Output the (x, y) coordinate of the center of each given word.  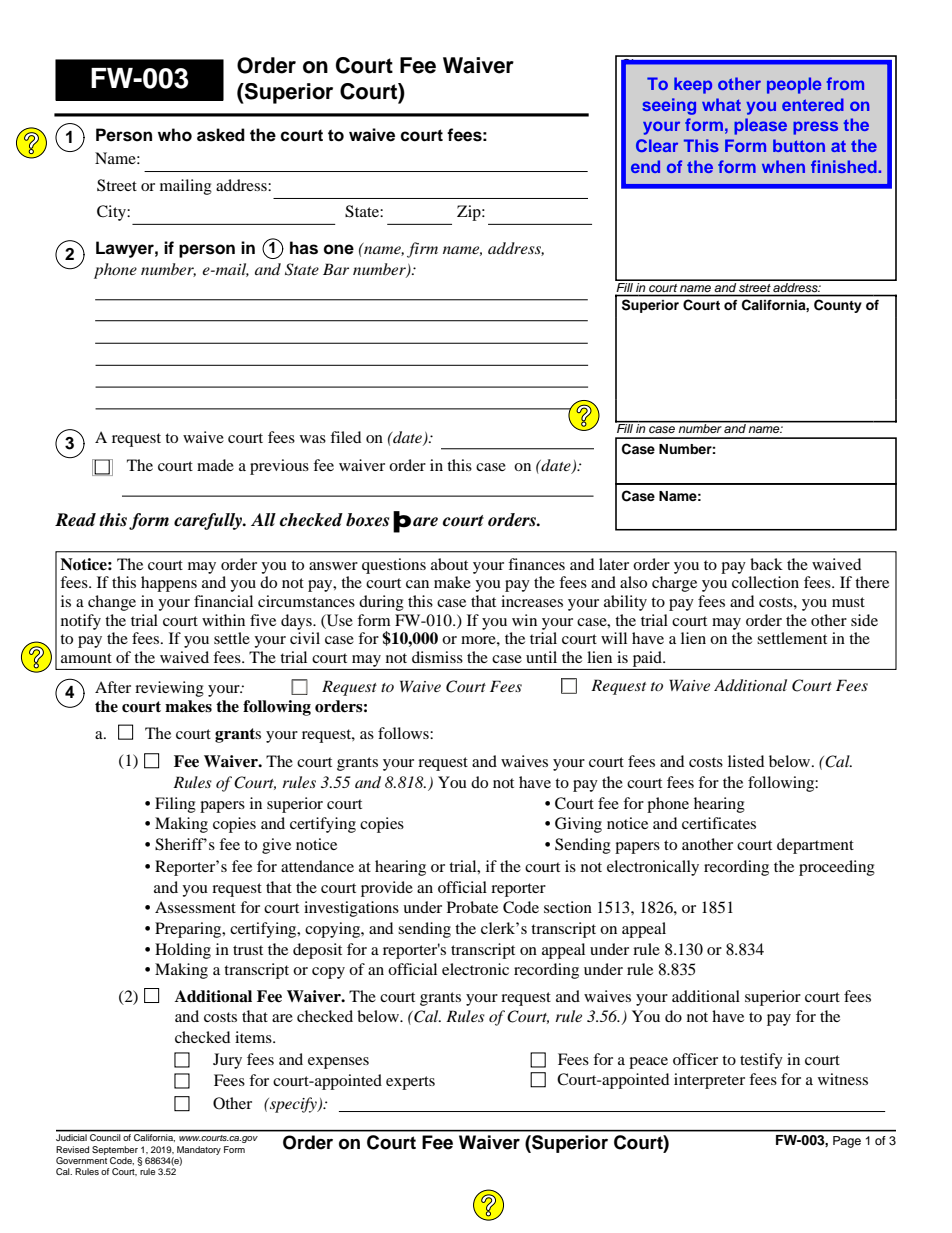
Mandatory (199, 1150)
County (837, 306)
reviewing (169, 689)
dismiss (437, 657)
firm (422, 250)
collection (765, 582)
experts (410, 1083)
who (175, 135)
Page (847, 1142)
